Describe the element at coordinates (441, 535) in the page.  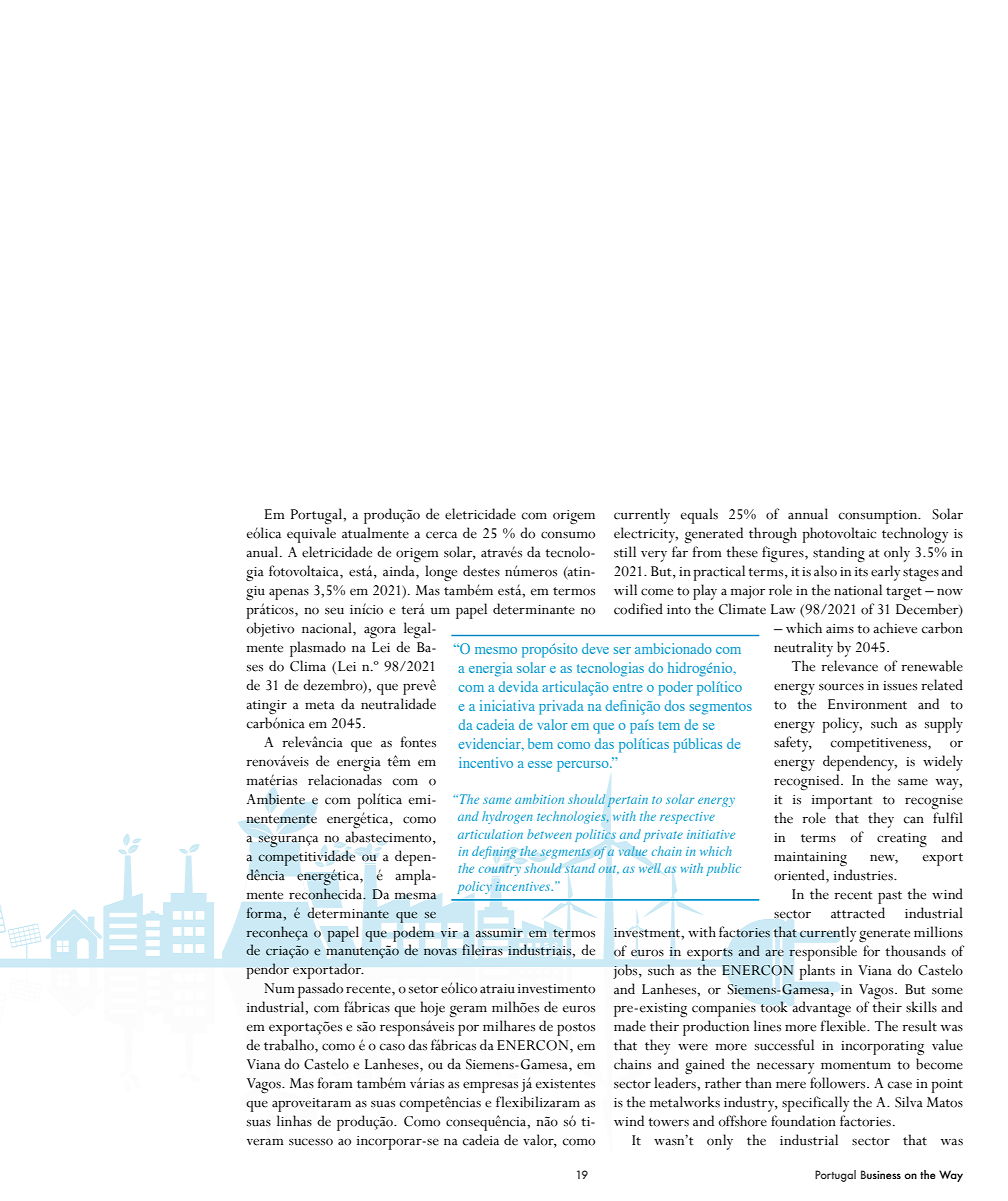
I see `cerca` at that location.
